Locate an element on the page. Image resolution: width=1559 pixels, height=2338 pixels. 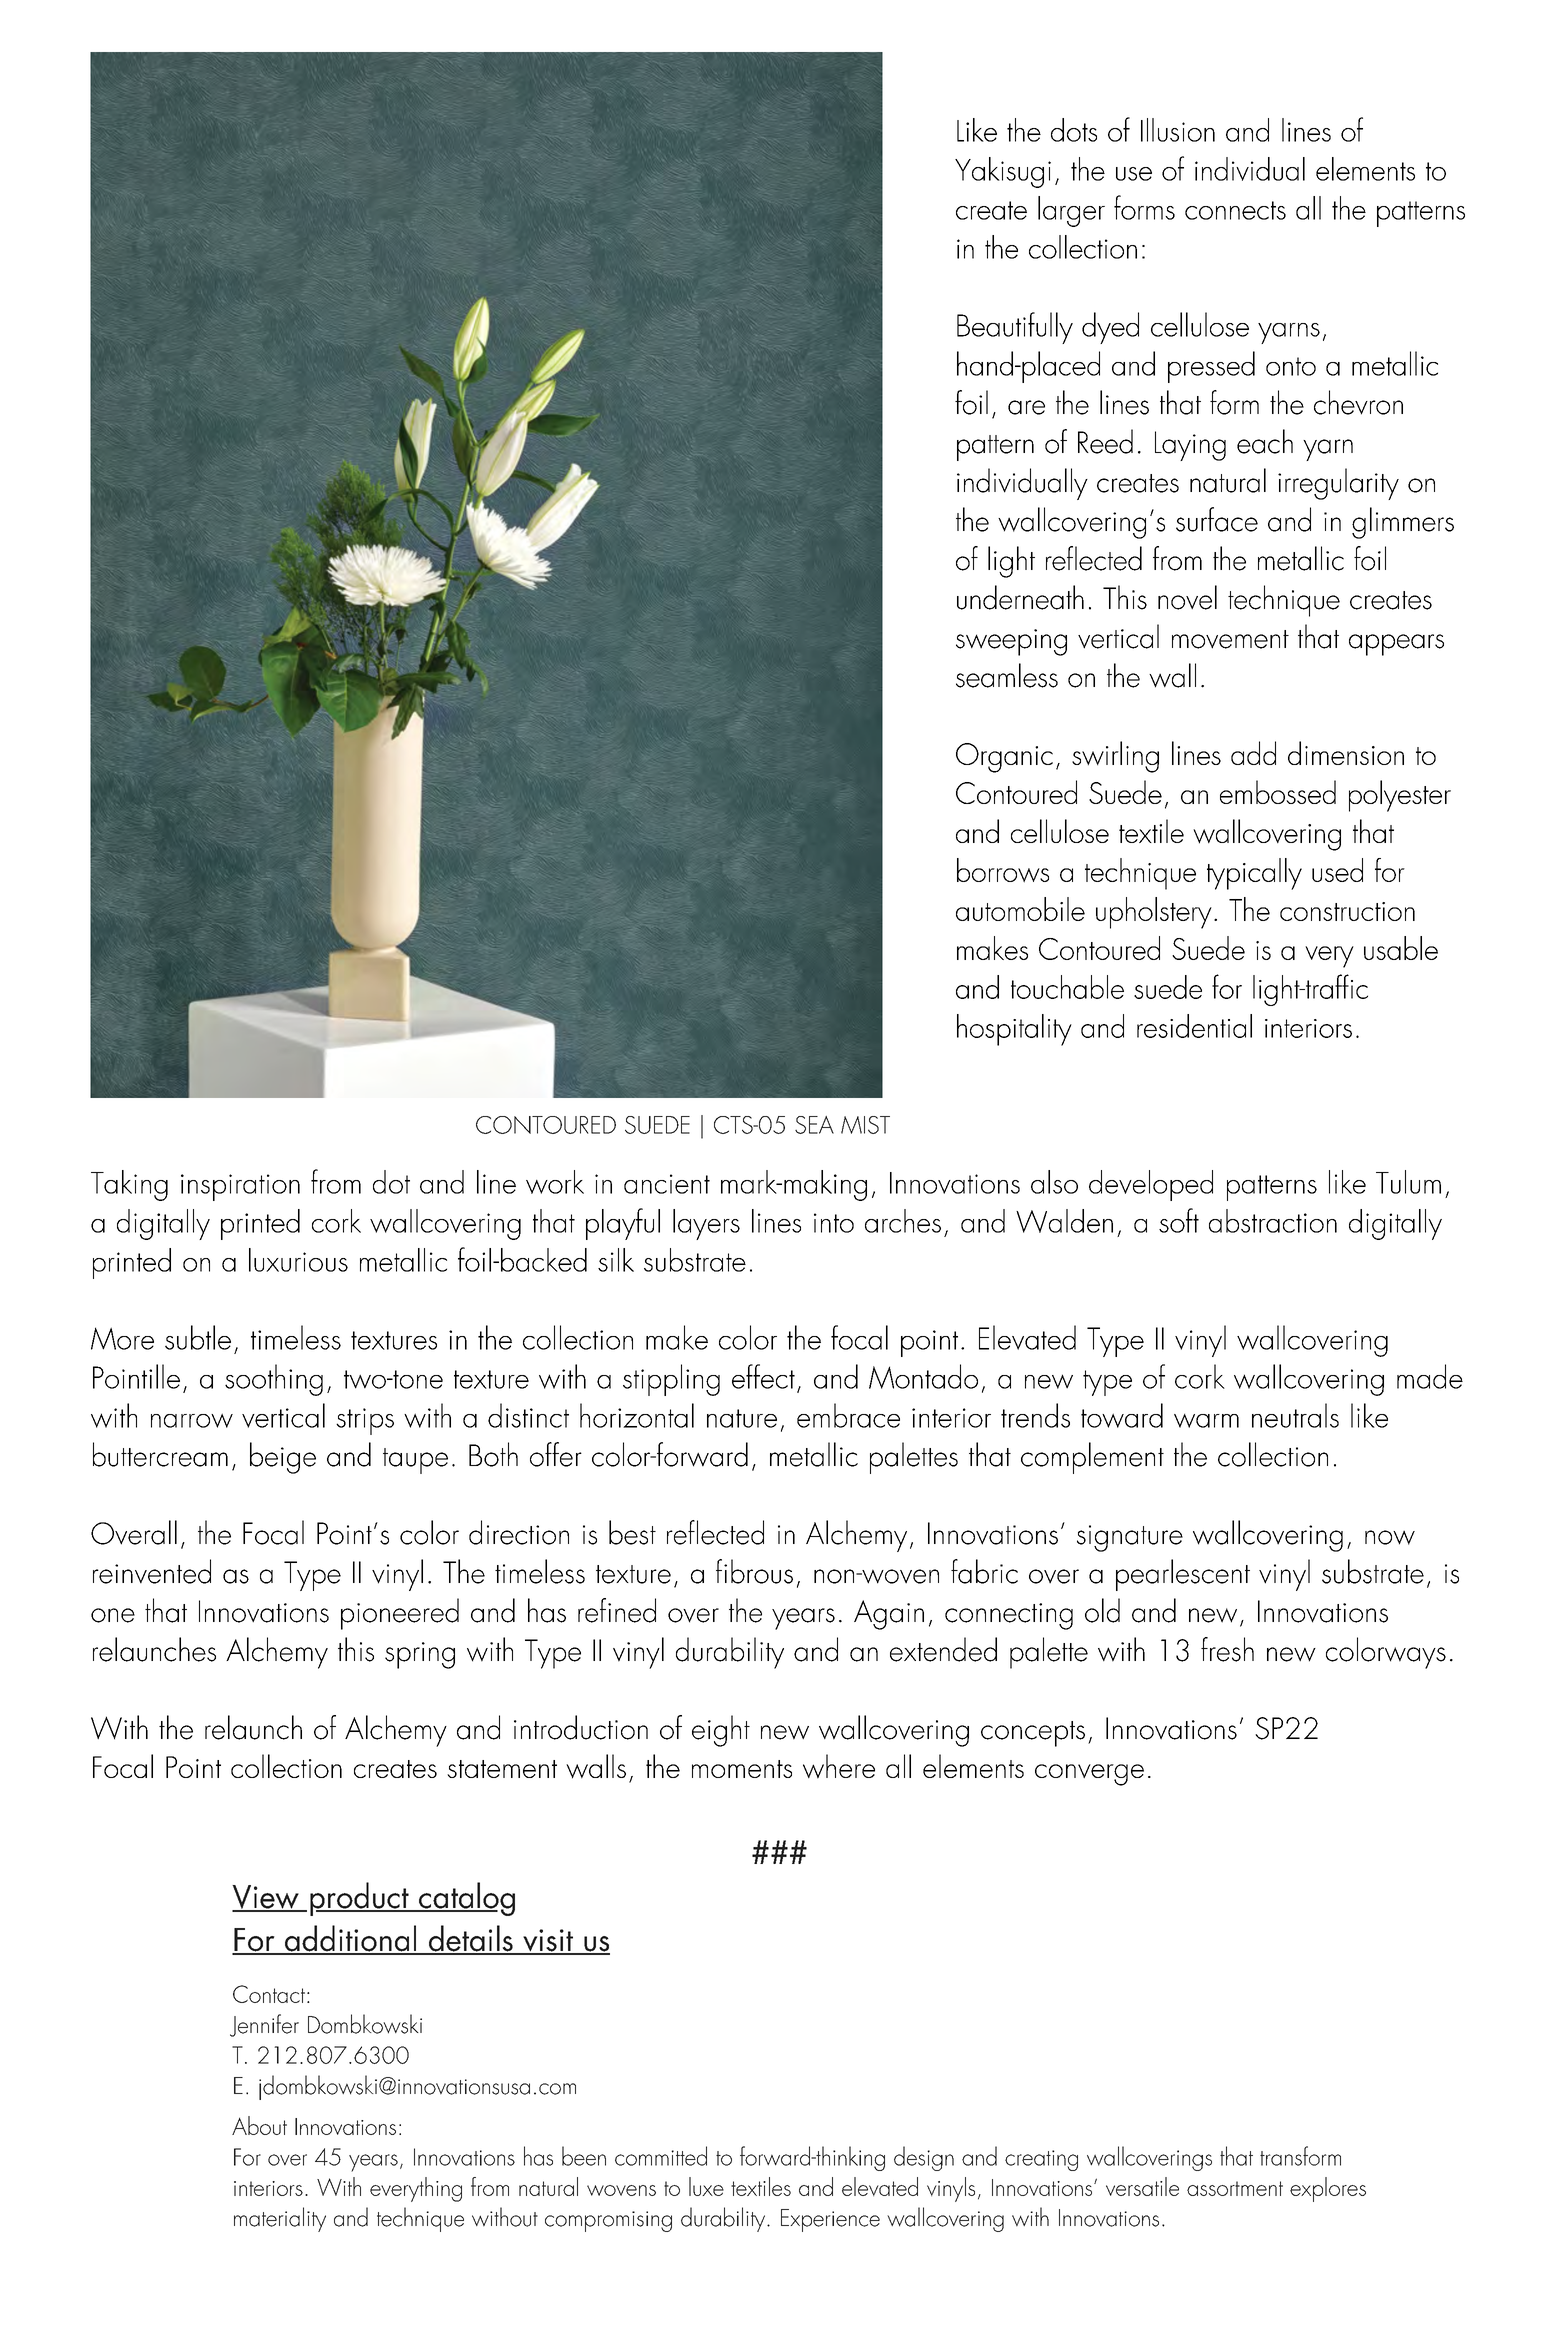
inspiration is located at coordinates (240, 1187).
